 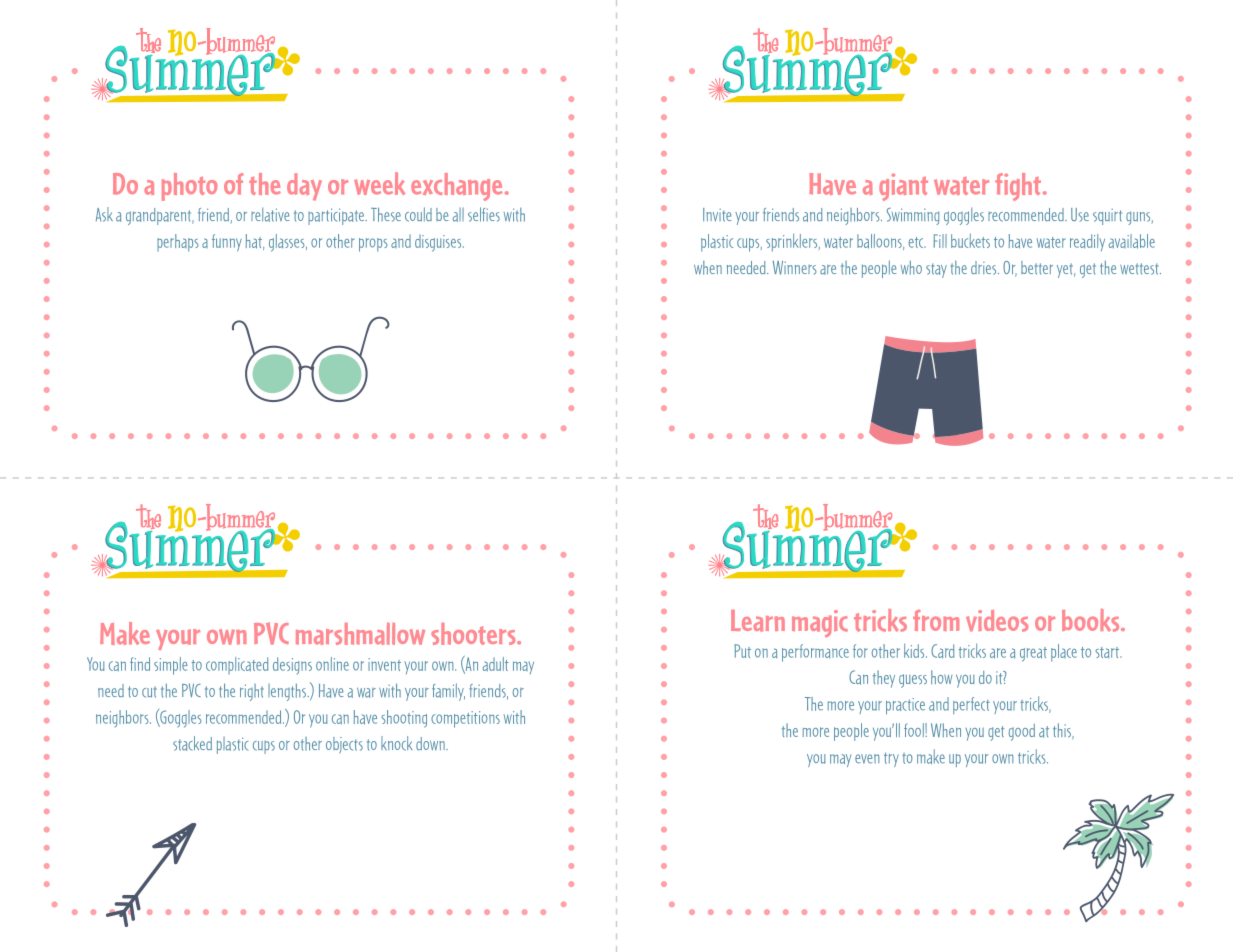 What do you see at coordinates (997, 621) in the screenshot?
I see `videos` at bounding box center [997, 621].
